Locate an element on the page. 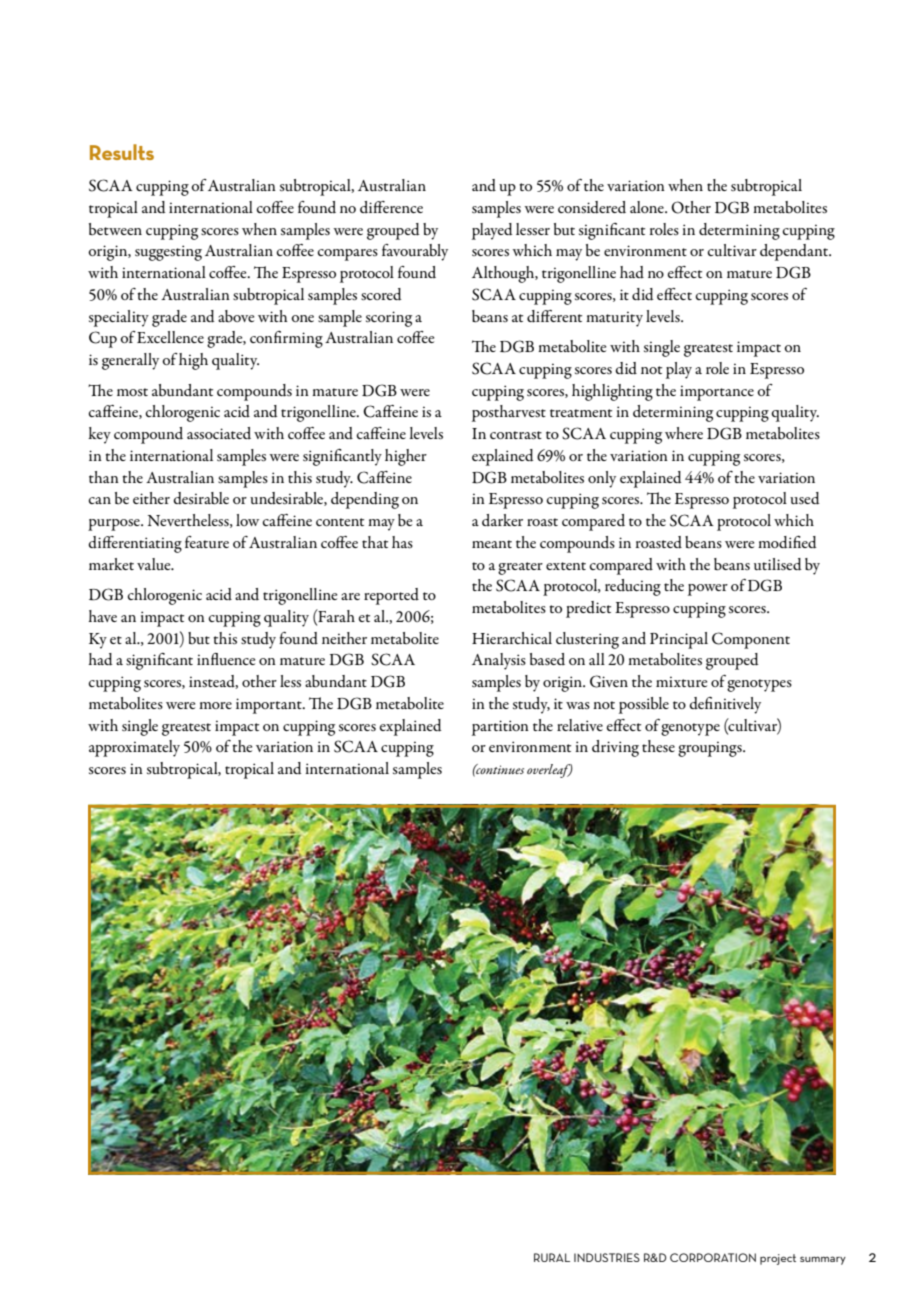  approximately is located at coordinates (134, 748).
